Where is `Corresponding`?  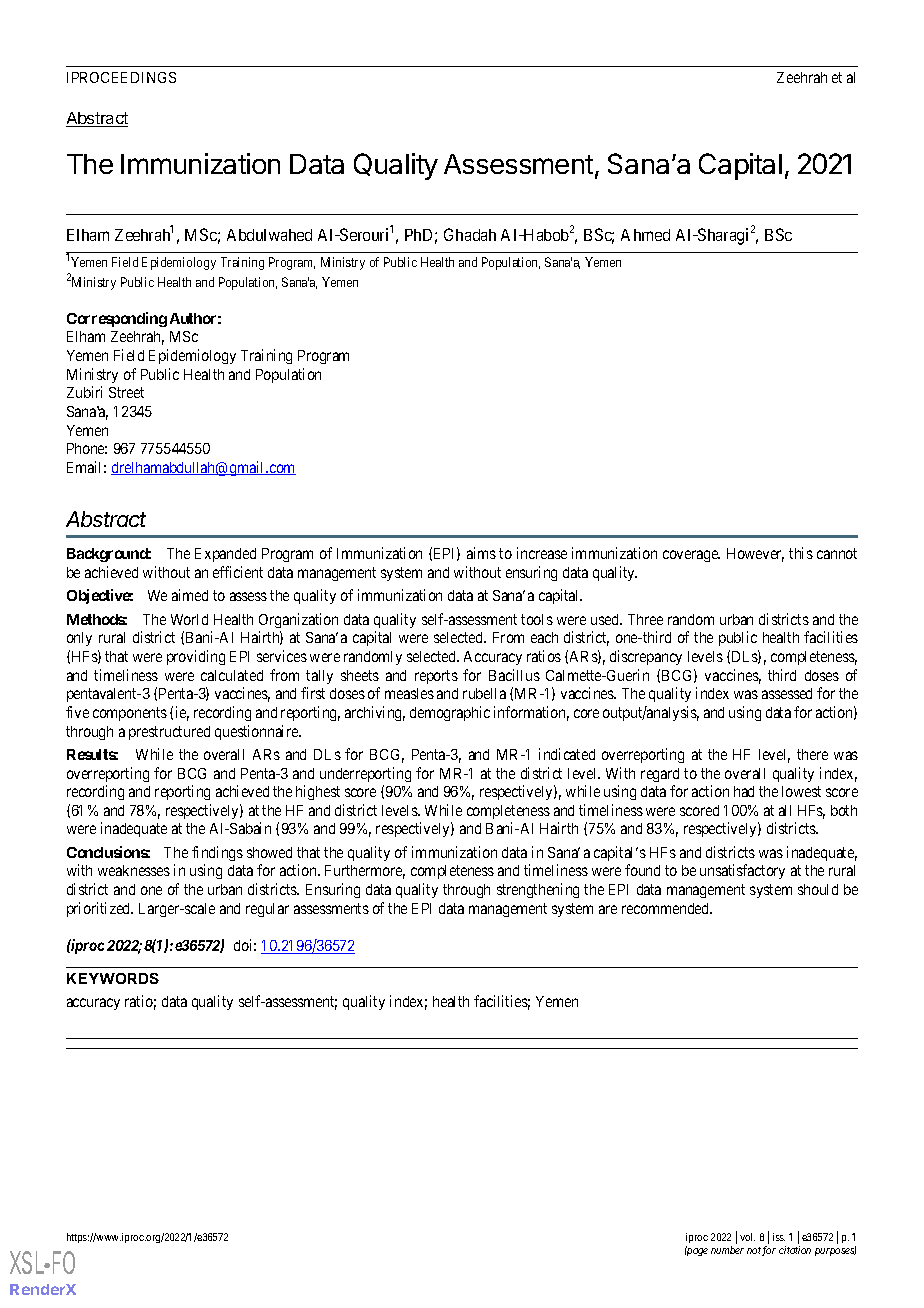 Corresponding is located at coordinates (117, 319).
